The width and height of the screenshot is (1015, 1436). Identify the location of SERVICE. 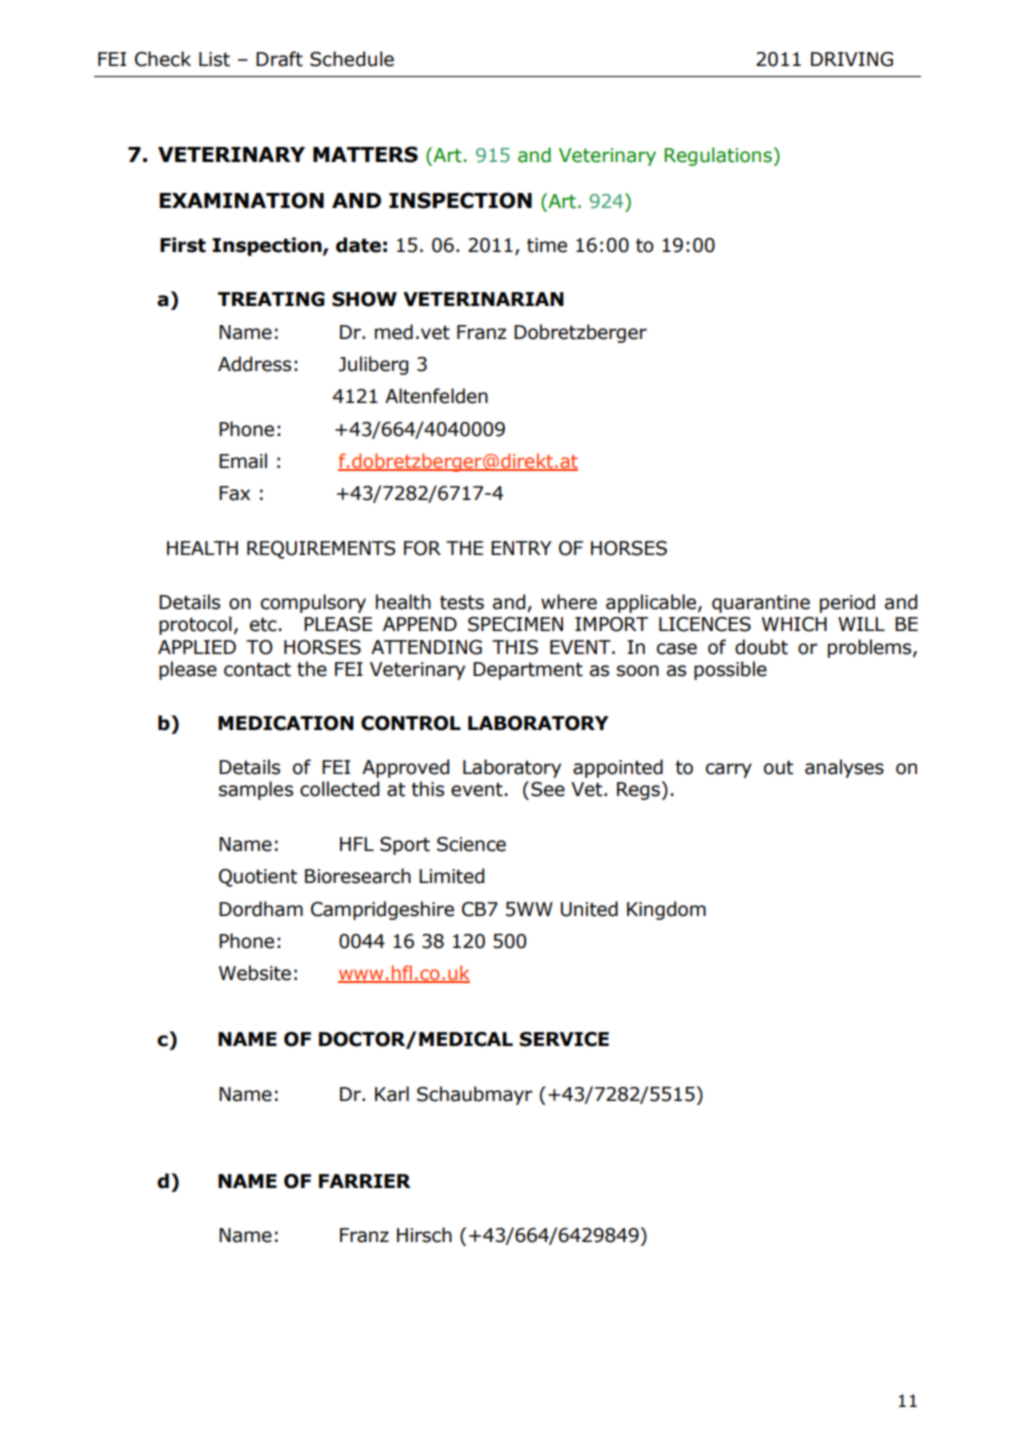
(564, 1039).
